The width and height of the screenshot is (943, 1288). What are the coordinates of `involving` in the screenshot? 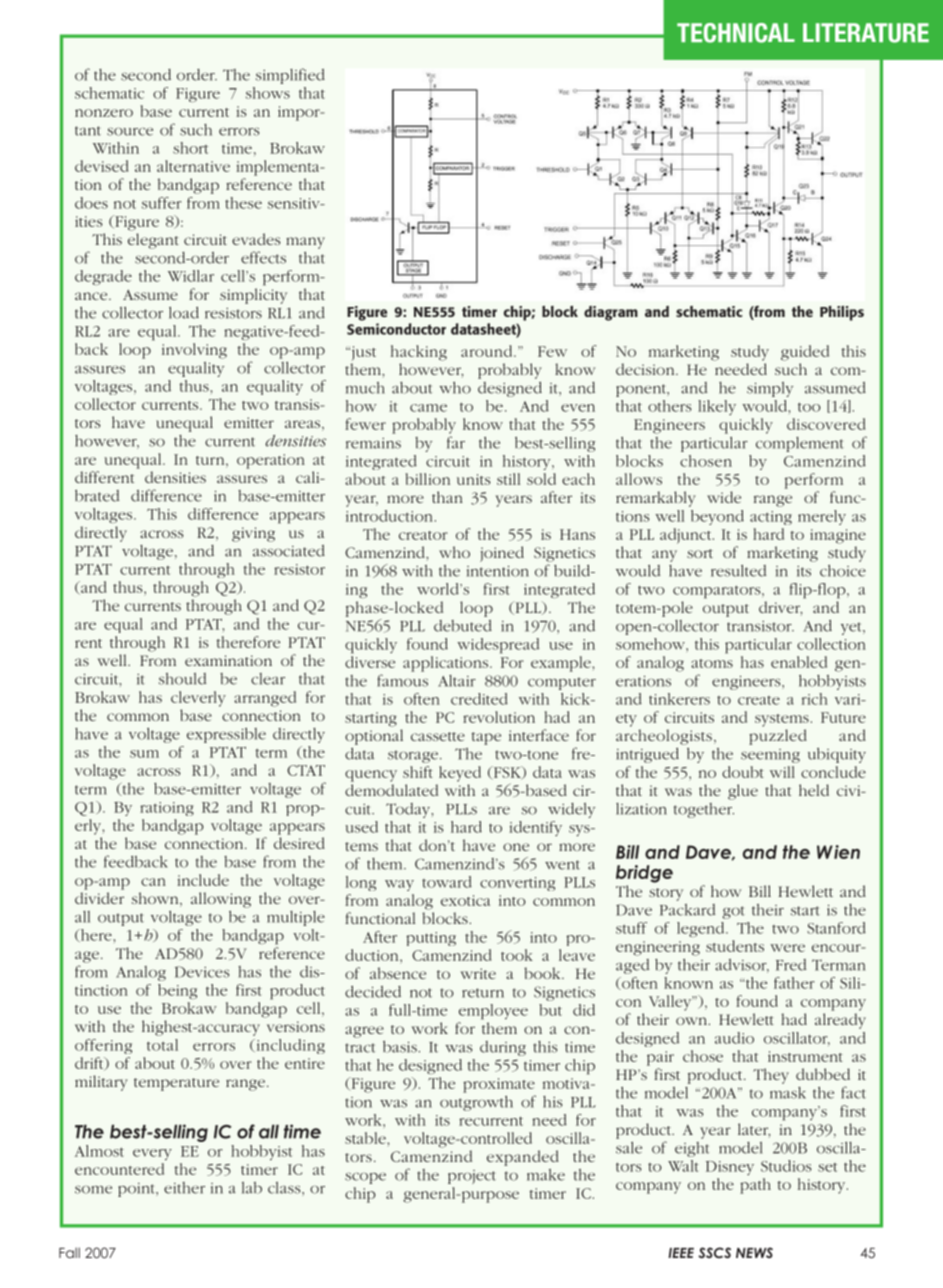 It's located at (194, 351).
